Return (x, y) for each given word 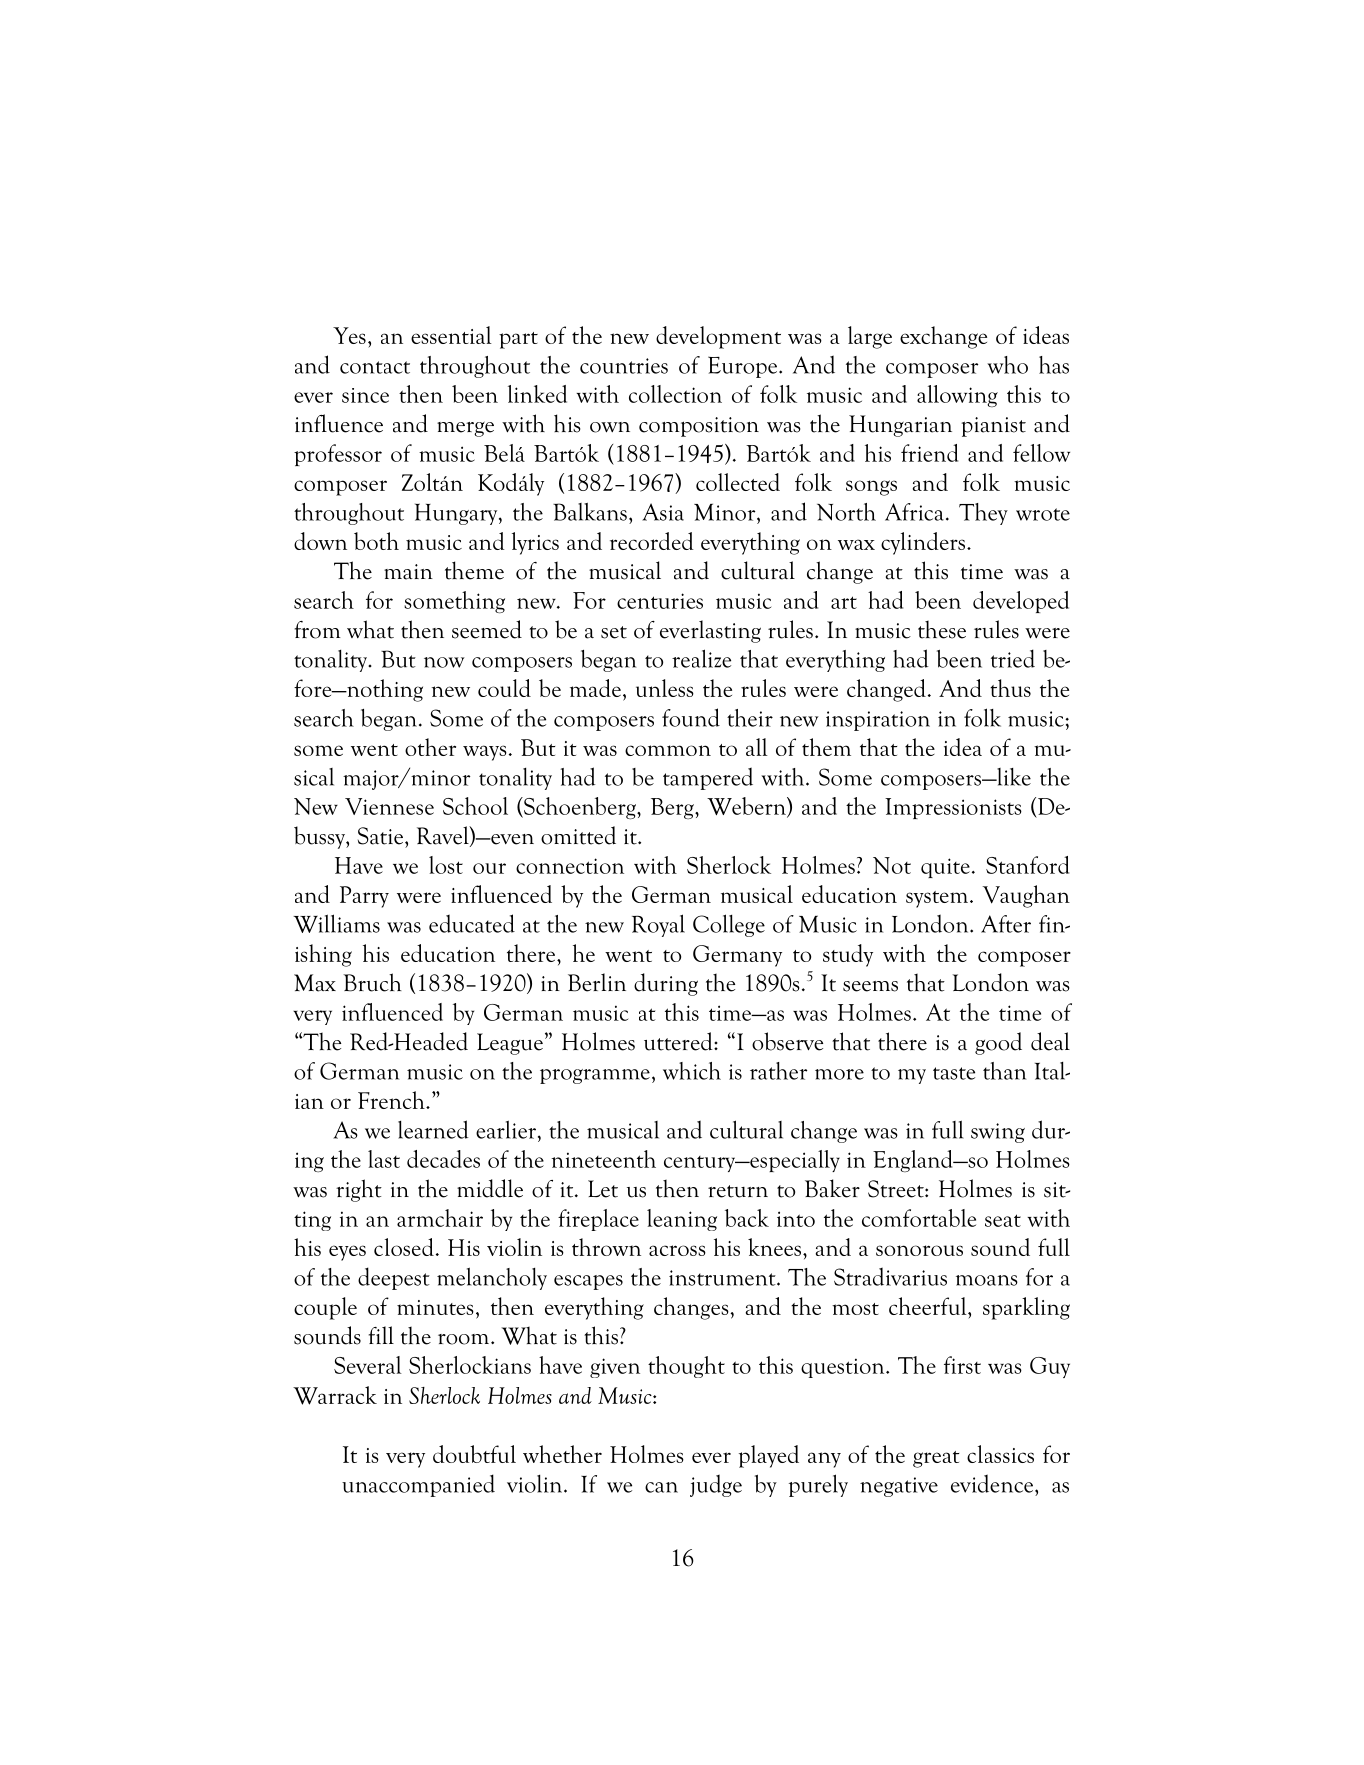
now (444, 662)
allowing (957, 396)
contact (375, 367)
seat (1003, 1220)
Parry (364, 897)
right (359, 1190)
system (938, 899)
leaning (682, 1220)
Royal (658, 925)
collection (675, 394)
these (942, 629)
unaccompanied (418, 1485)
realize (701, 658)
